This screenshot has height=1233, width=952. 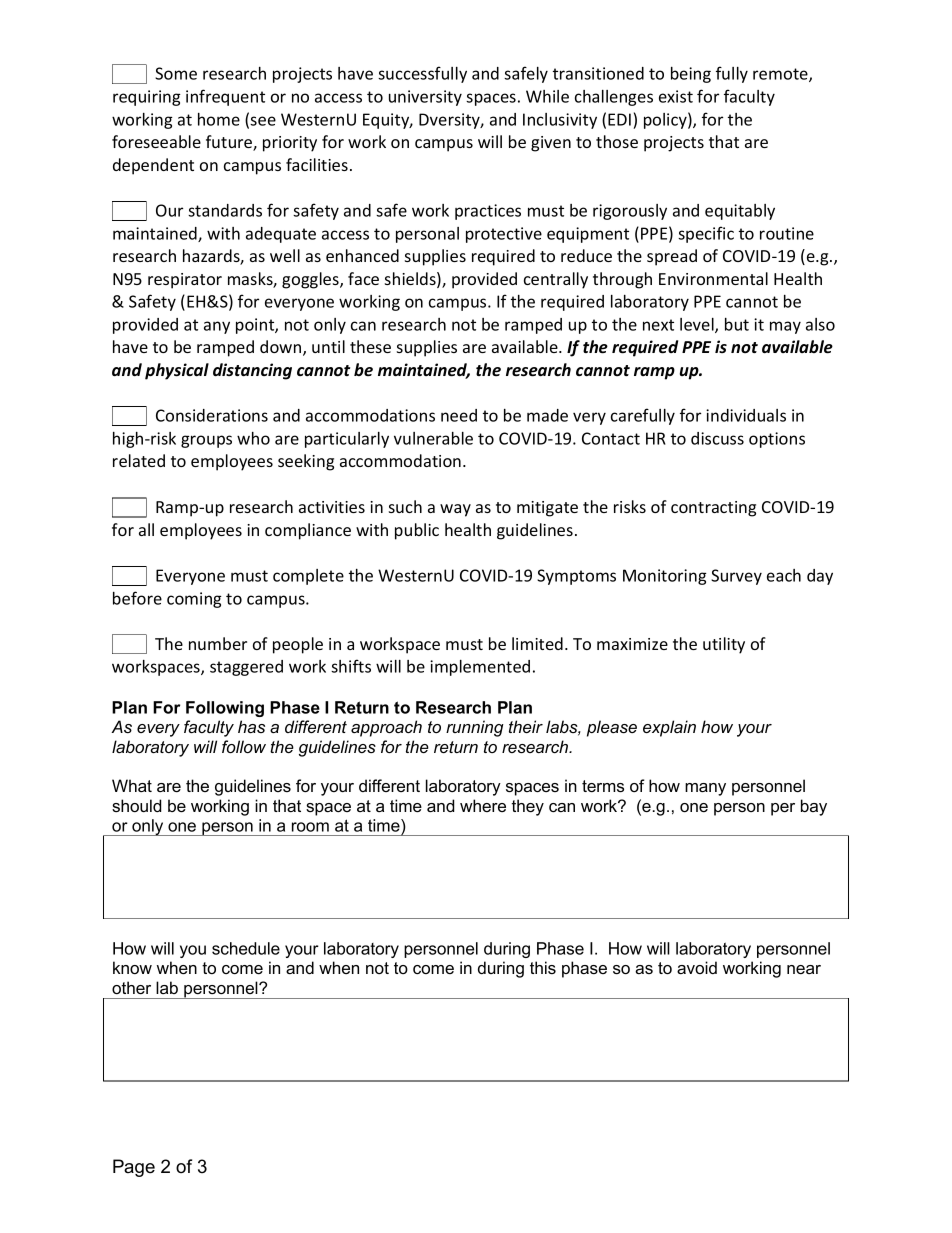 I want to click on university, so click(x=425, y=98).
